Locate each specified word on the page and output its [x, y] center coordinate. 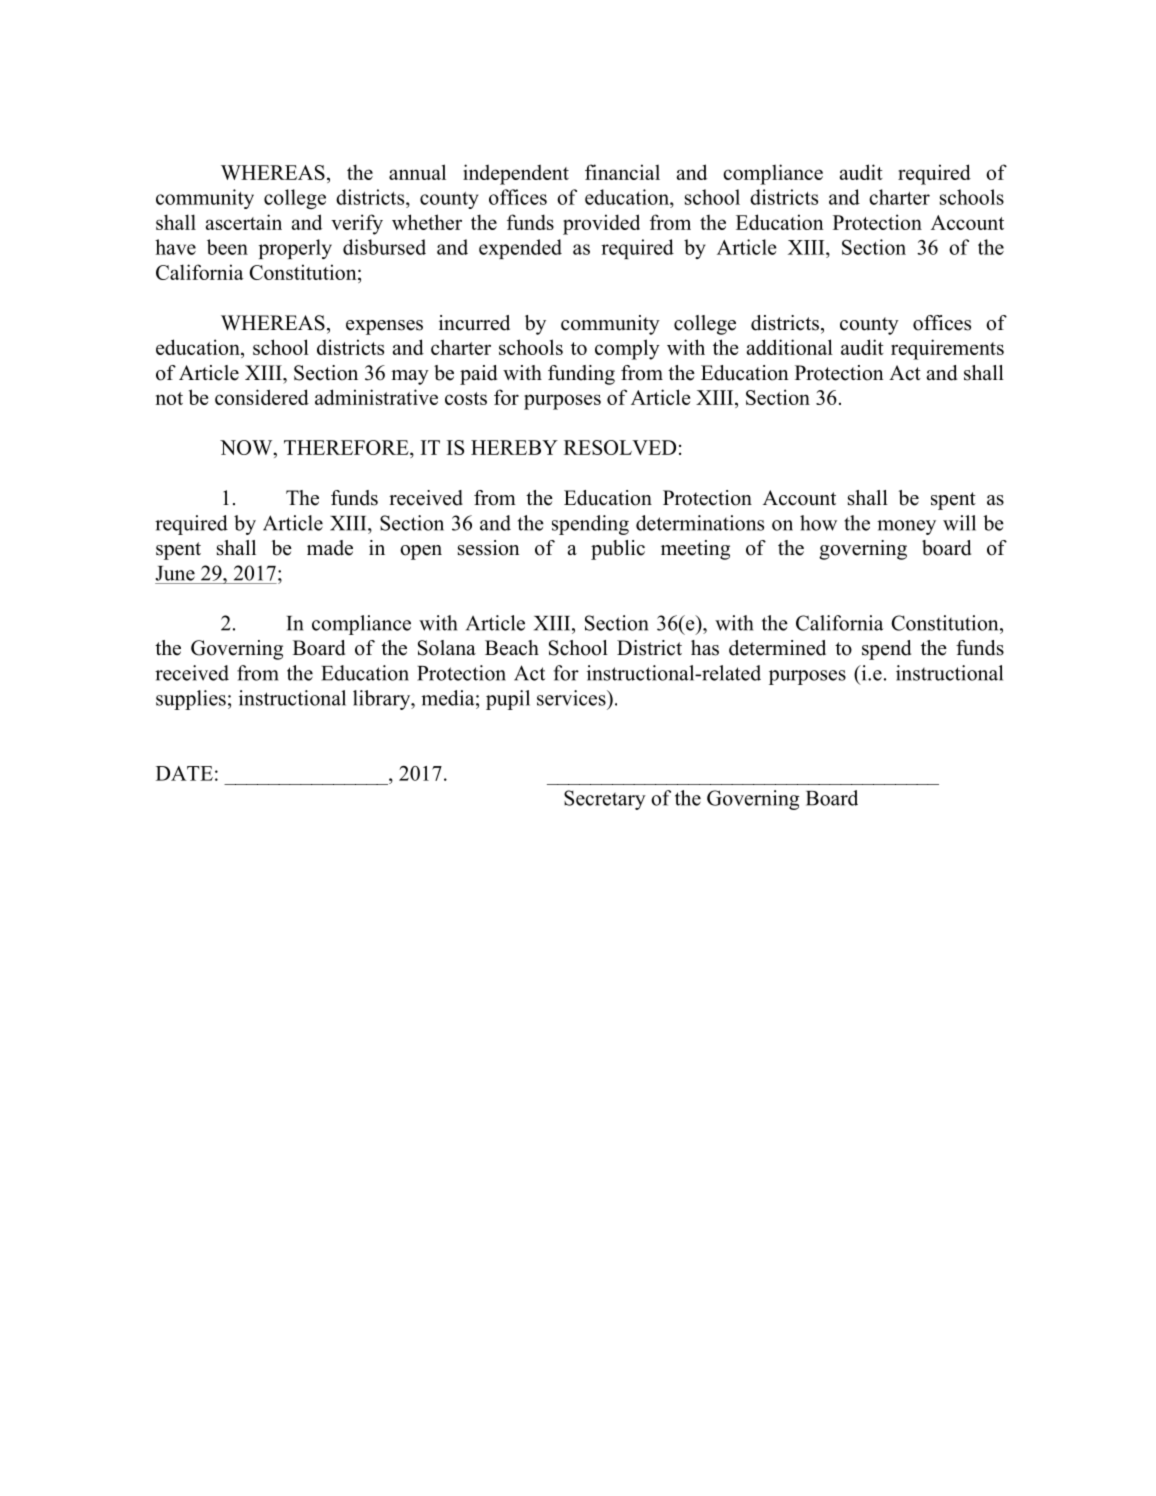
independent [516, 174]
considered [262, 397]
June [175, 573]
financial [622, 172]
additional [790, 347]
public [618, 550]
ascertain [244, 222]
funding [581, 375]
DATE [184, 773]
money [906, 527]
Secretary [605, 800]
